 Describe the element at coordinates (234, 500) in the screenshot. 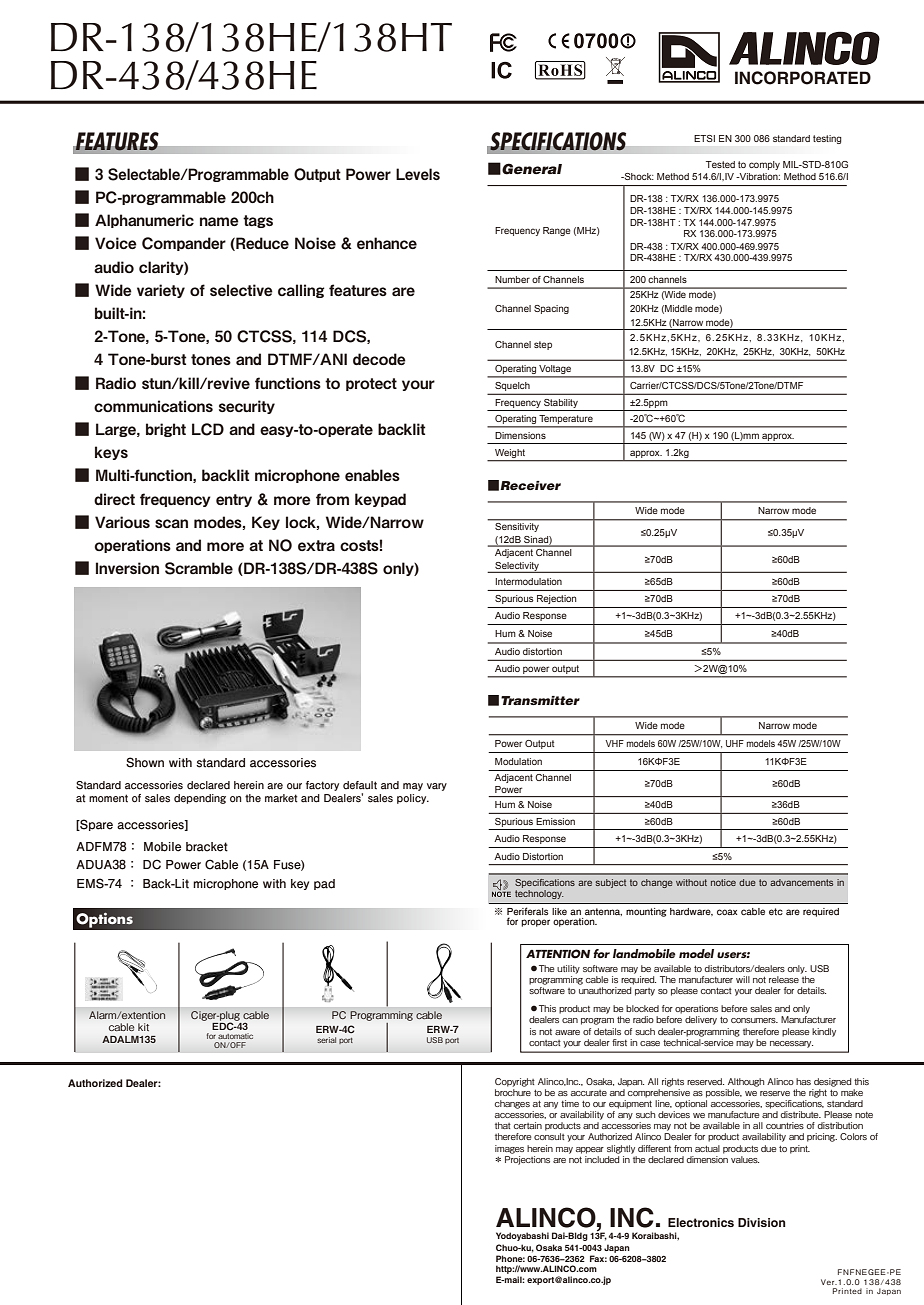

I see `entry` at that location.
